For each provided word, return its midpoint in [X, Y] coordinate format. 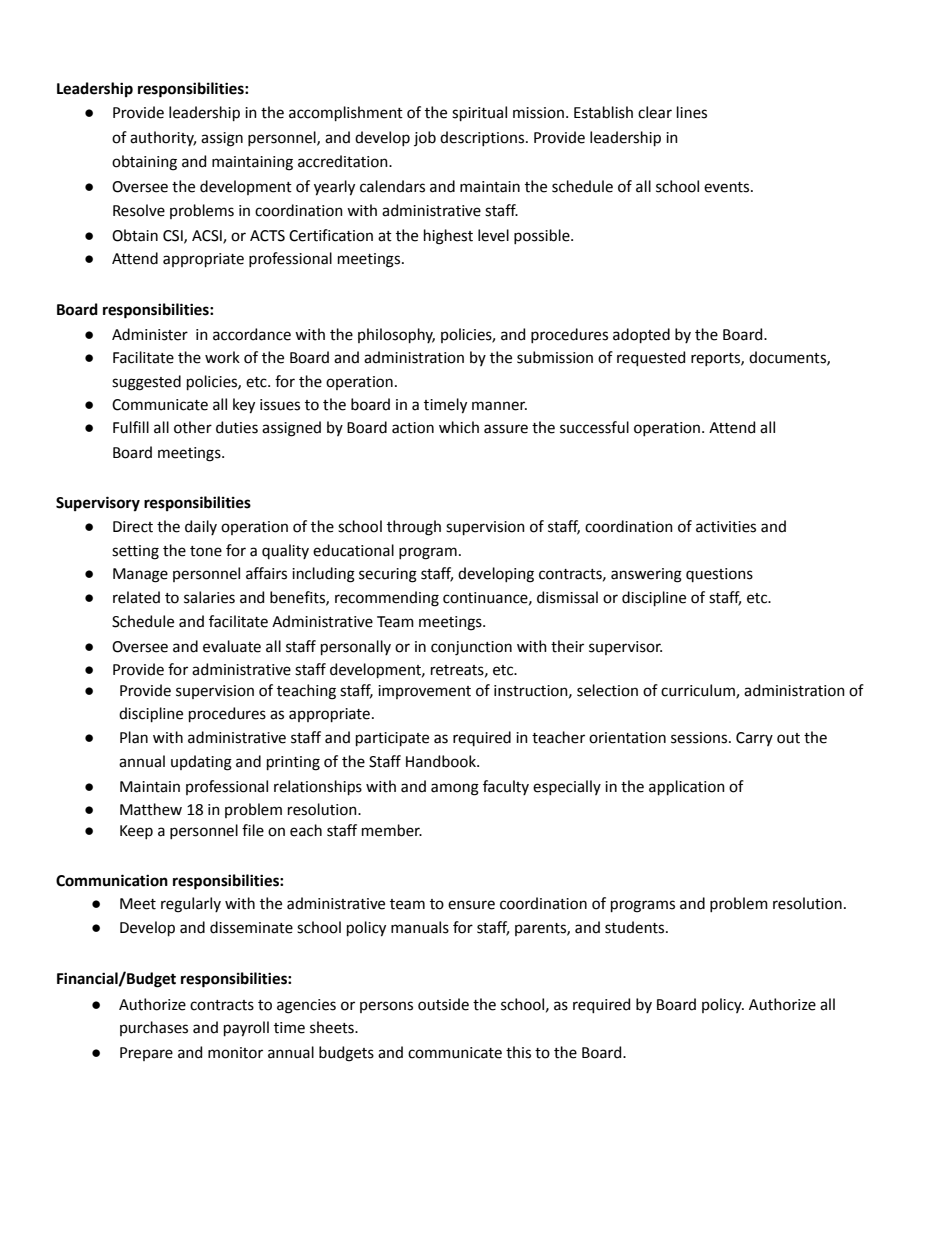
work [222, 357]
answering [646, 575]
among [455, 789]
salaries [209, 597]
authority [163, 138]
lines [692, 112]
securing [388, 575]
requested [651, 358]
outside [443, 1004]
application [687, 787]
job [425, 138]
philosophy [396, 335]
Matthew [151, 809]
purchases [154, 1028]
